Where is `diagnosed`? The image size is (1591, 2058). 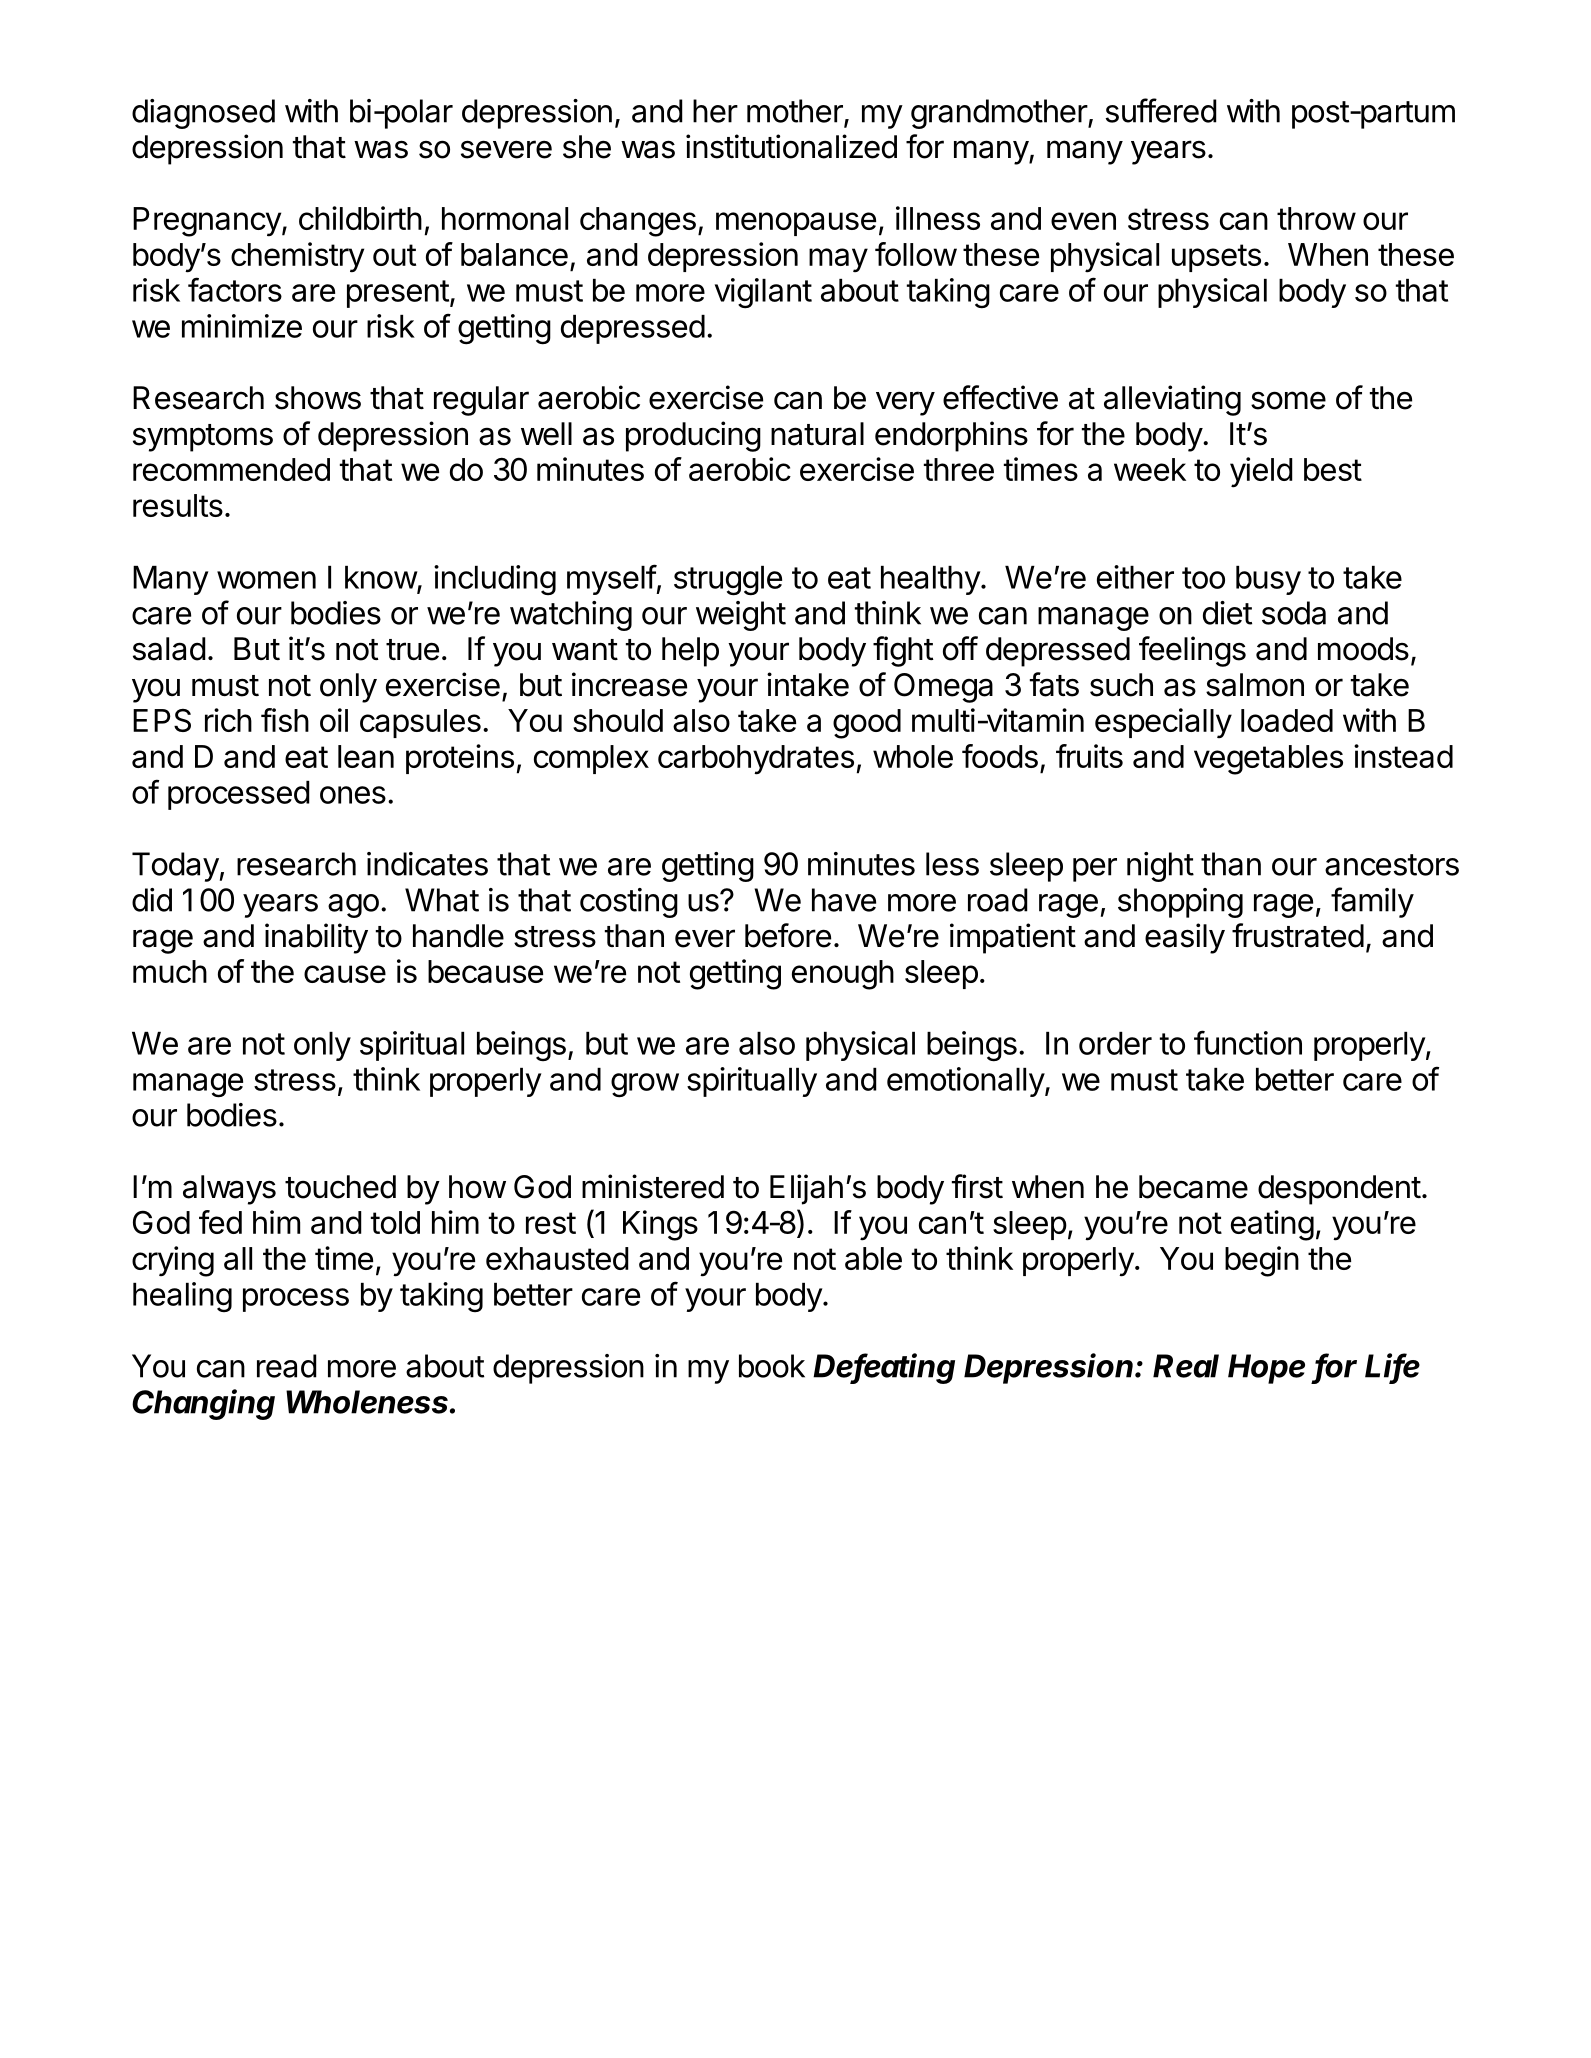
diagnosed is located at coordinates (203, 114).
